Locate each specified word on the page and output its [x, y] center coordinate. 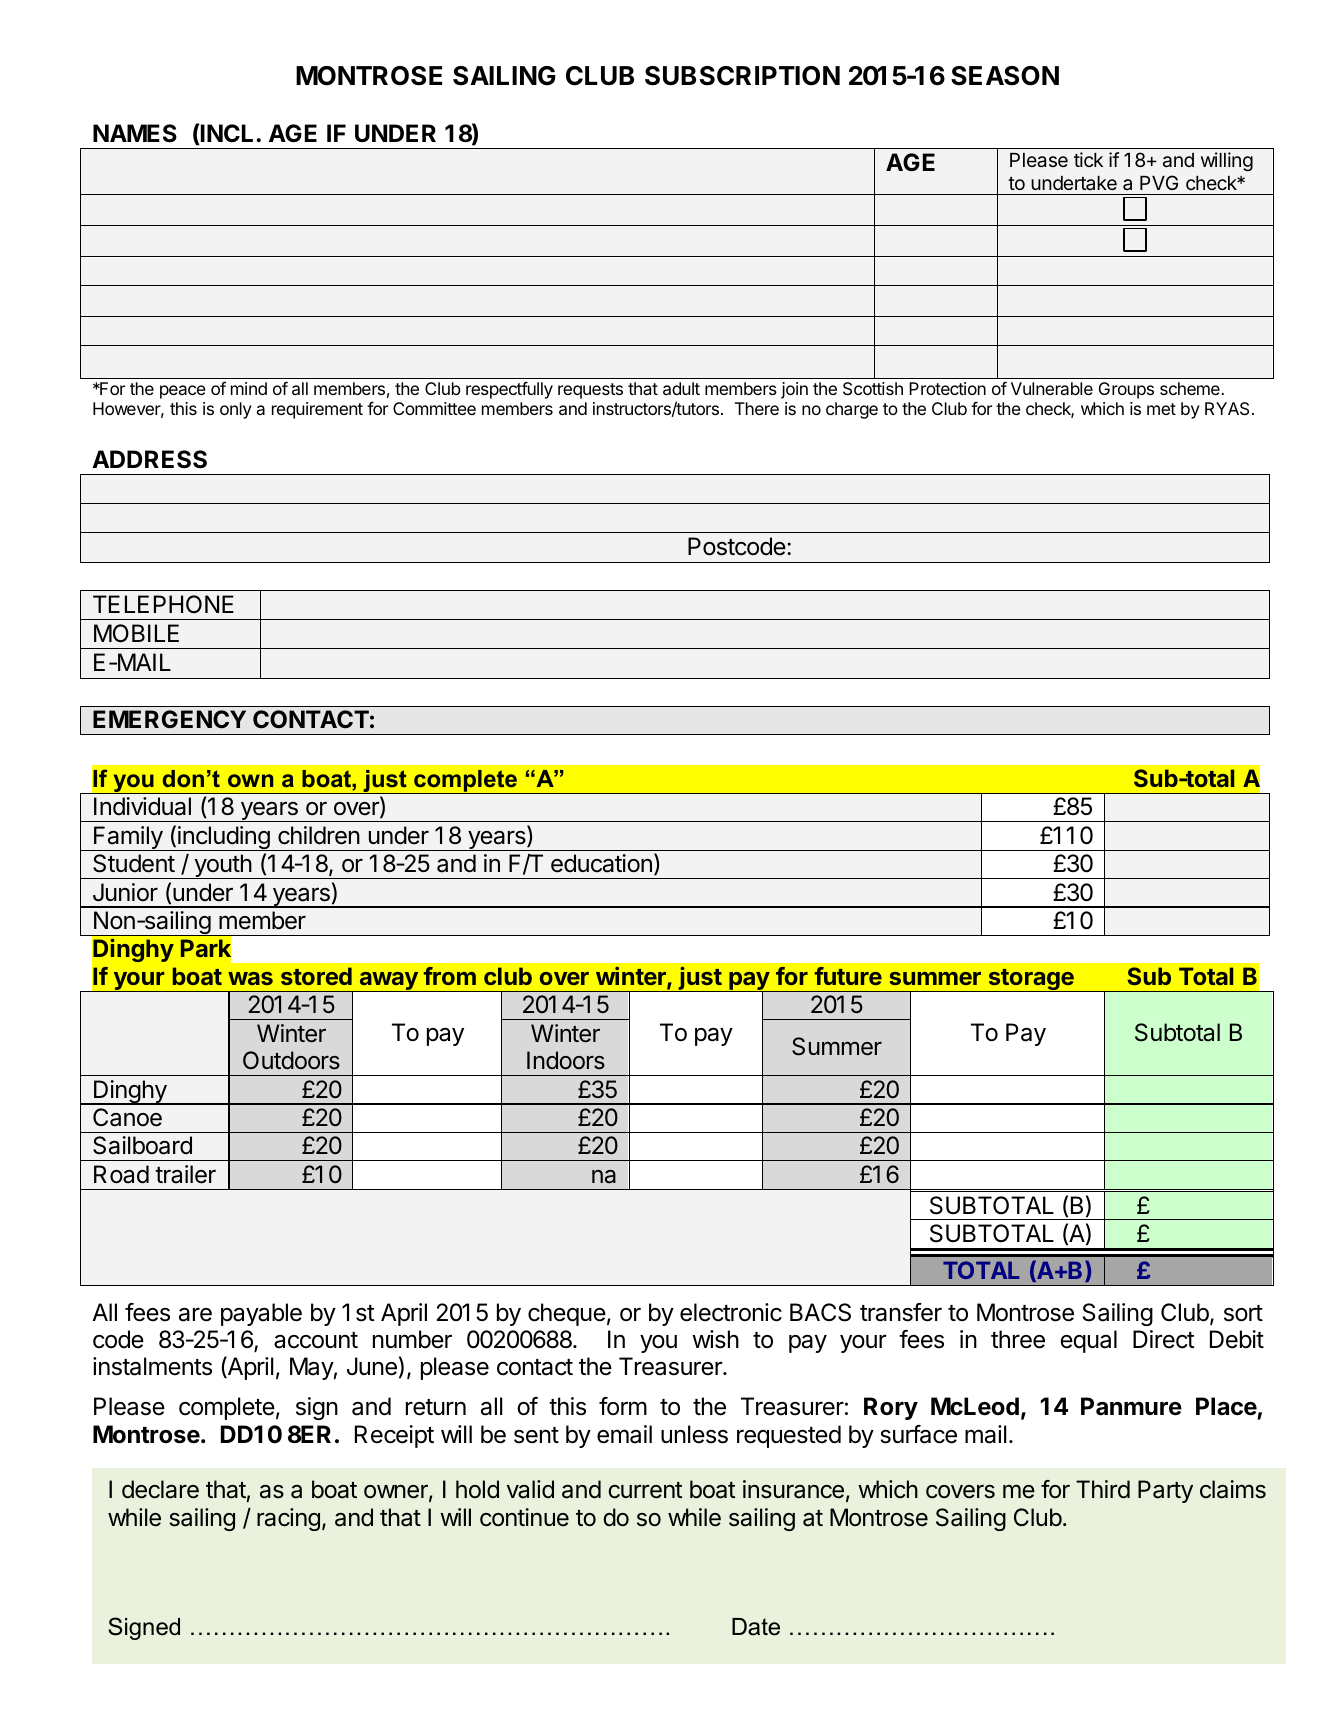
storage [1031, 980]
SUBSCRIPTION [742, 76]
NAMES [135, 133]
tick [1088, 159]
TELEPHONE [163, 604]
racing [288, 1519]
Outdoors [291, 1060]
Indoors [566, 1060]
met [1161, 409]
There [757, 408]
